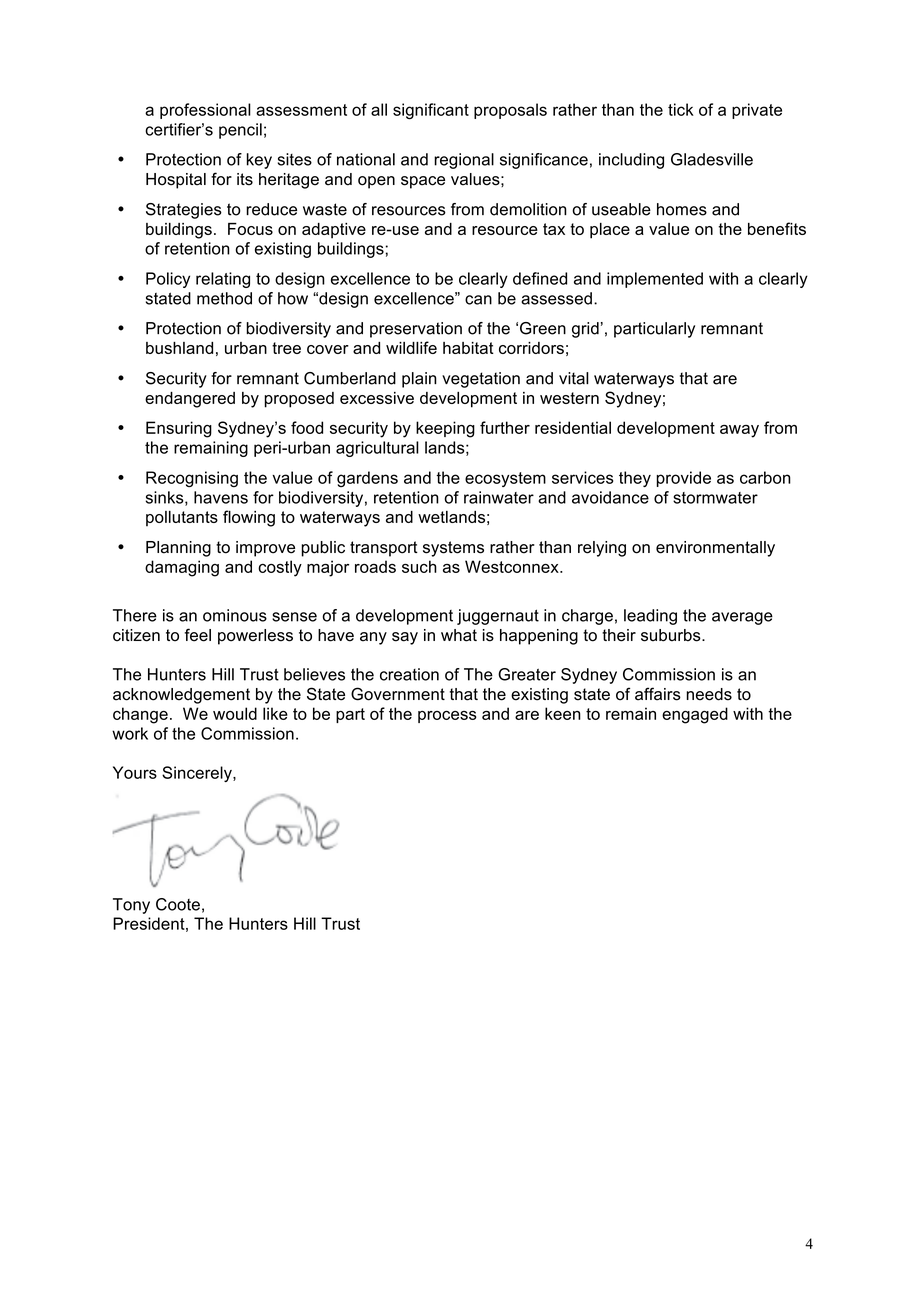 This screenshot has width=924, height=1308. What do you see at coordinates (715, 498) in the screenshot?
I see `stormwater` at bounding box center [715, 498].
